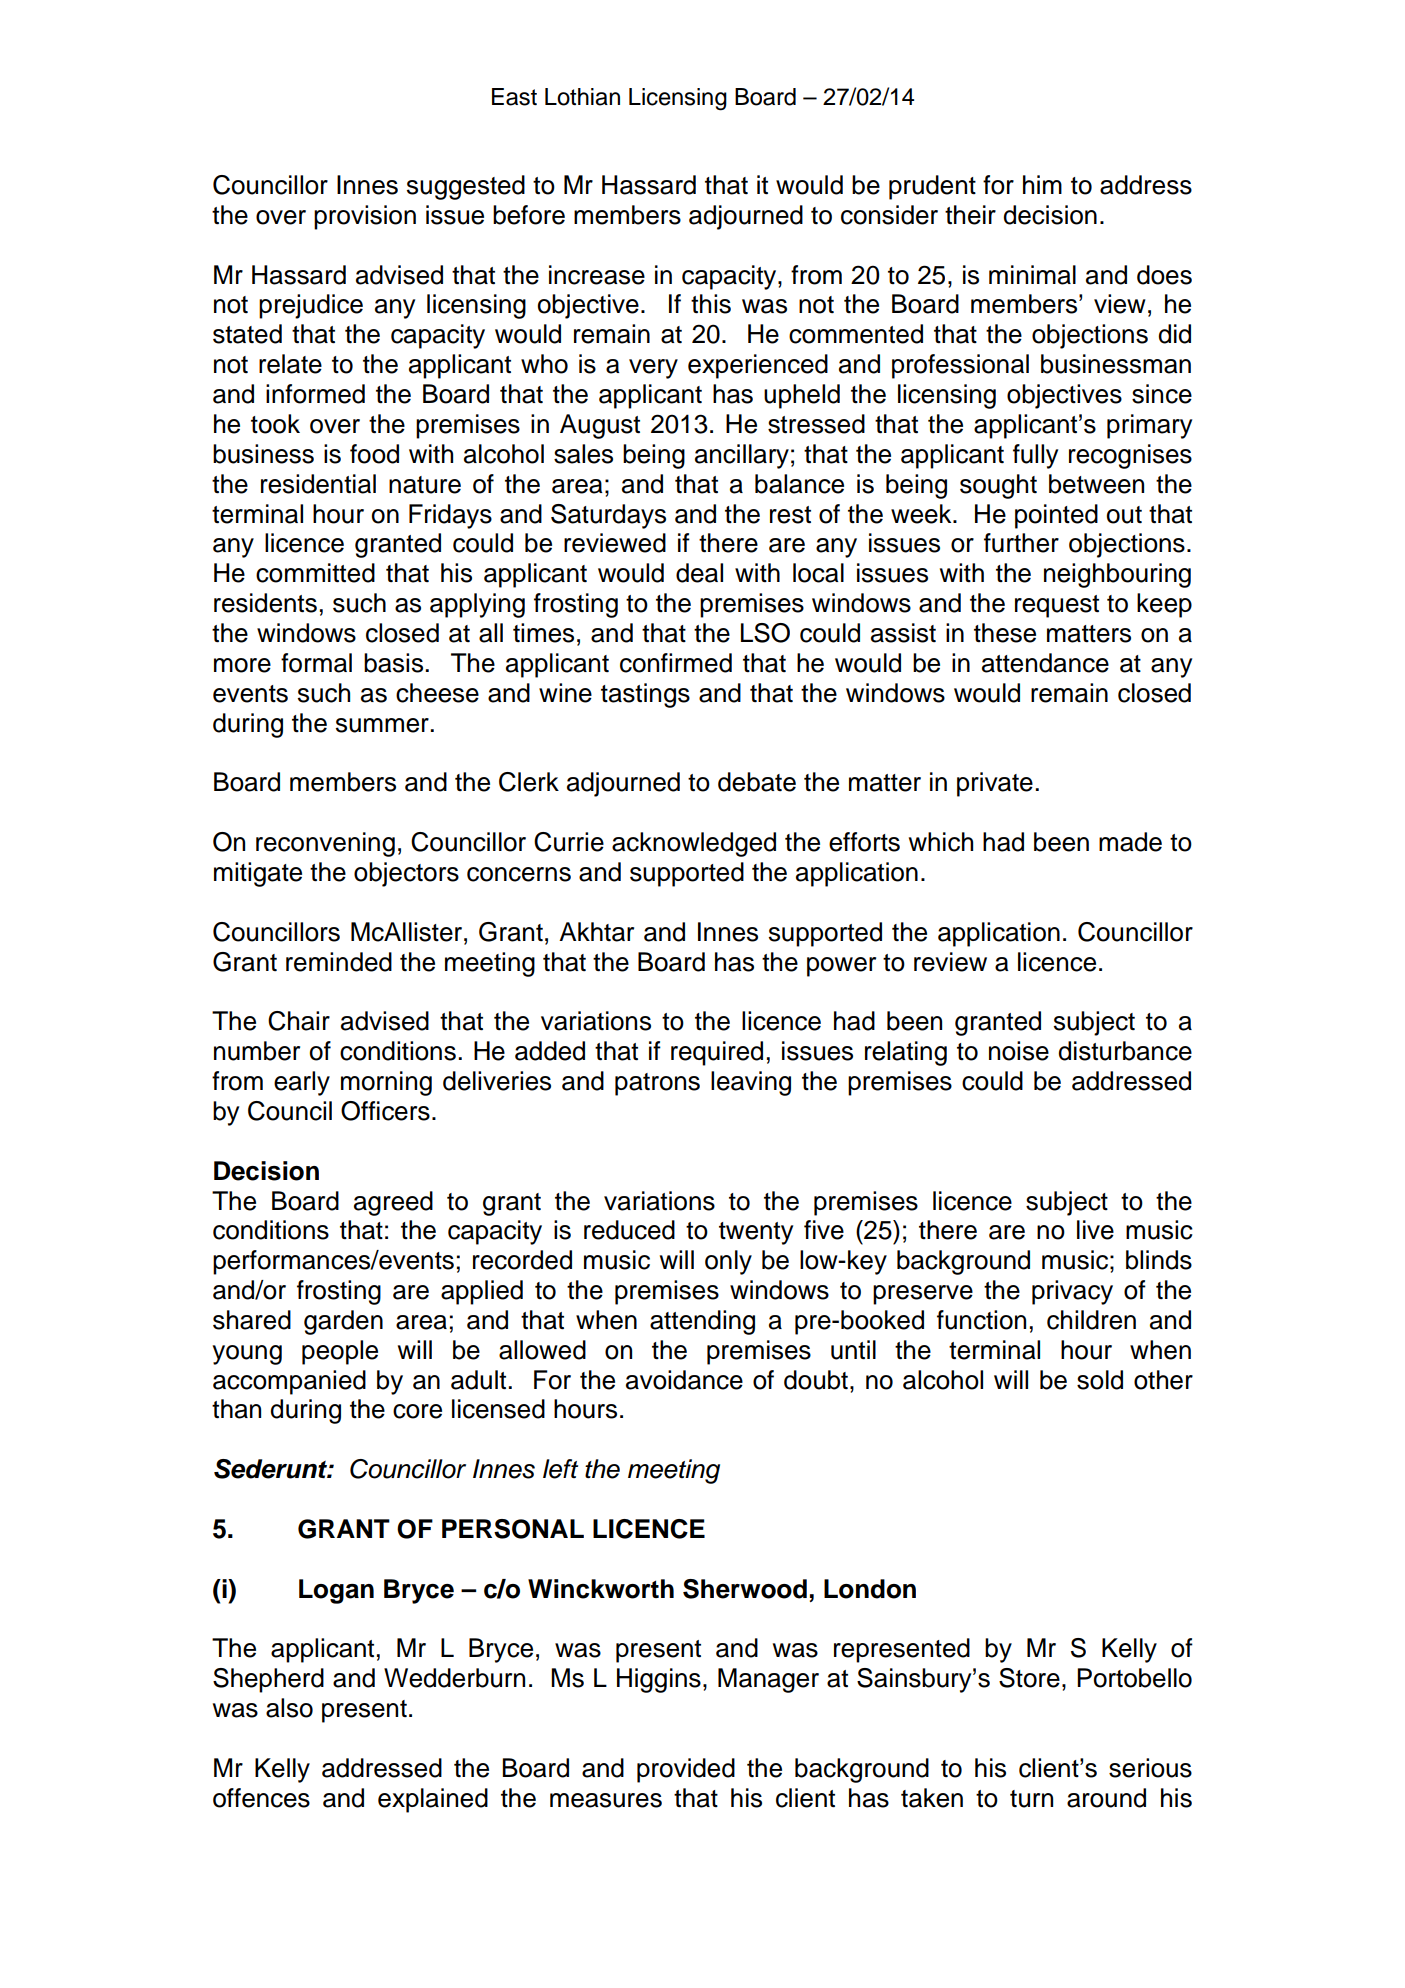  Describe the element at coordinates (365, 217) in the screenshot. I see `provision` at that location.
